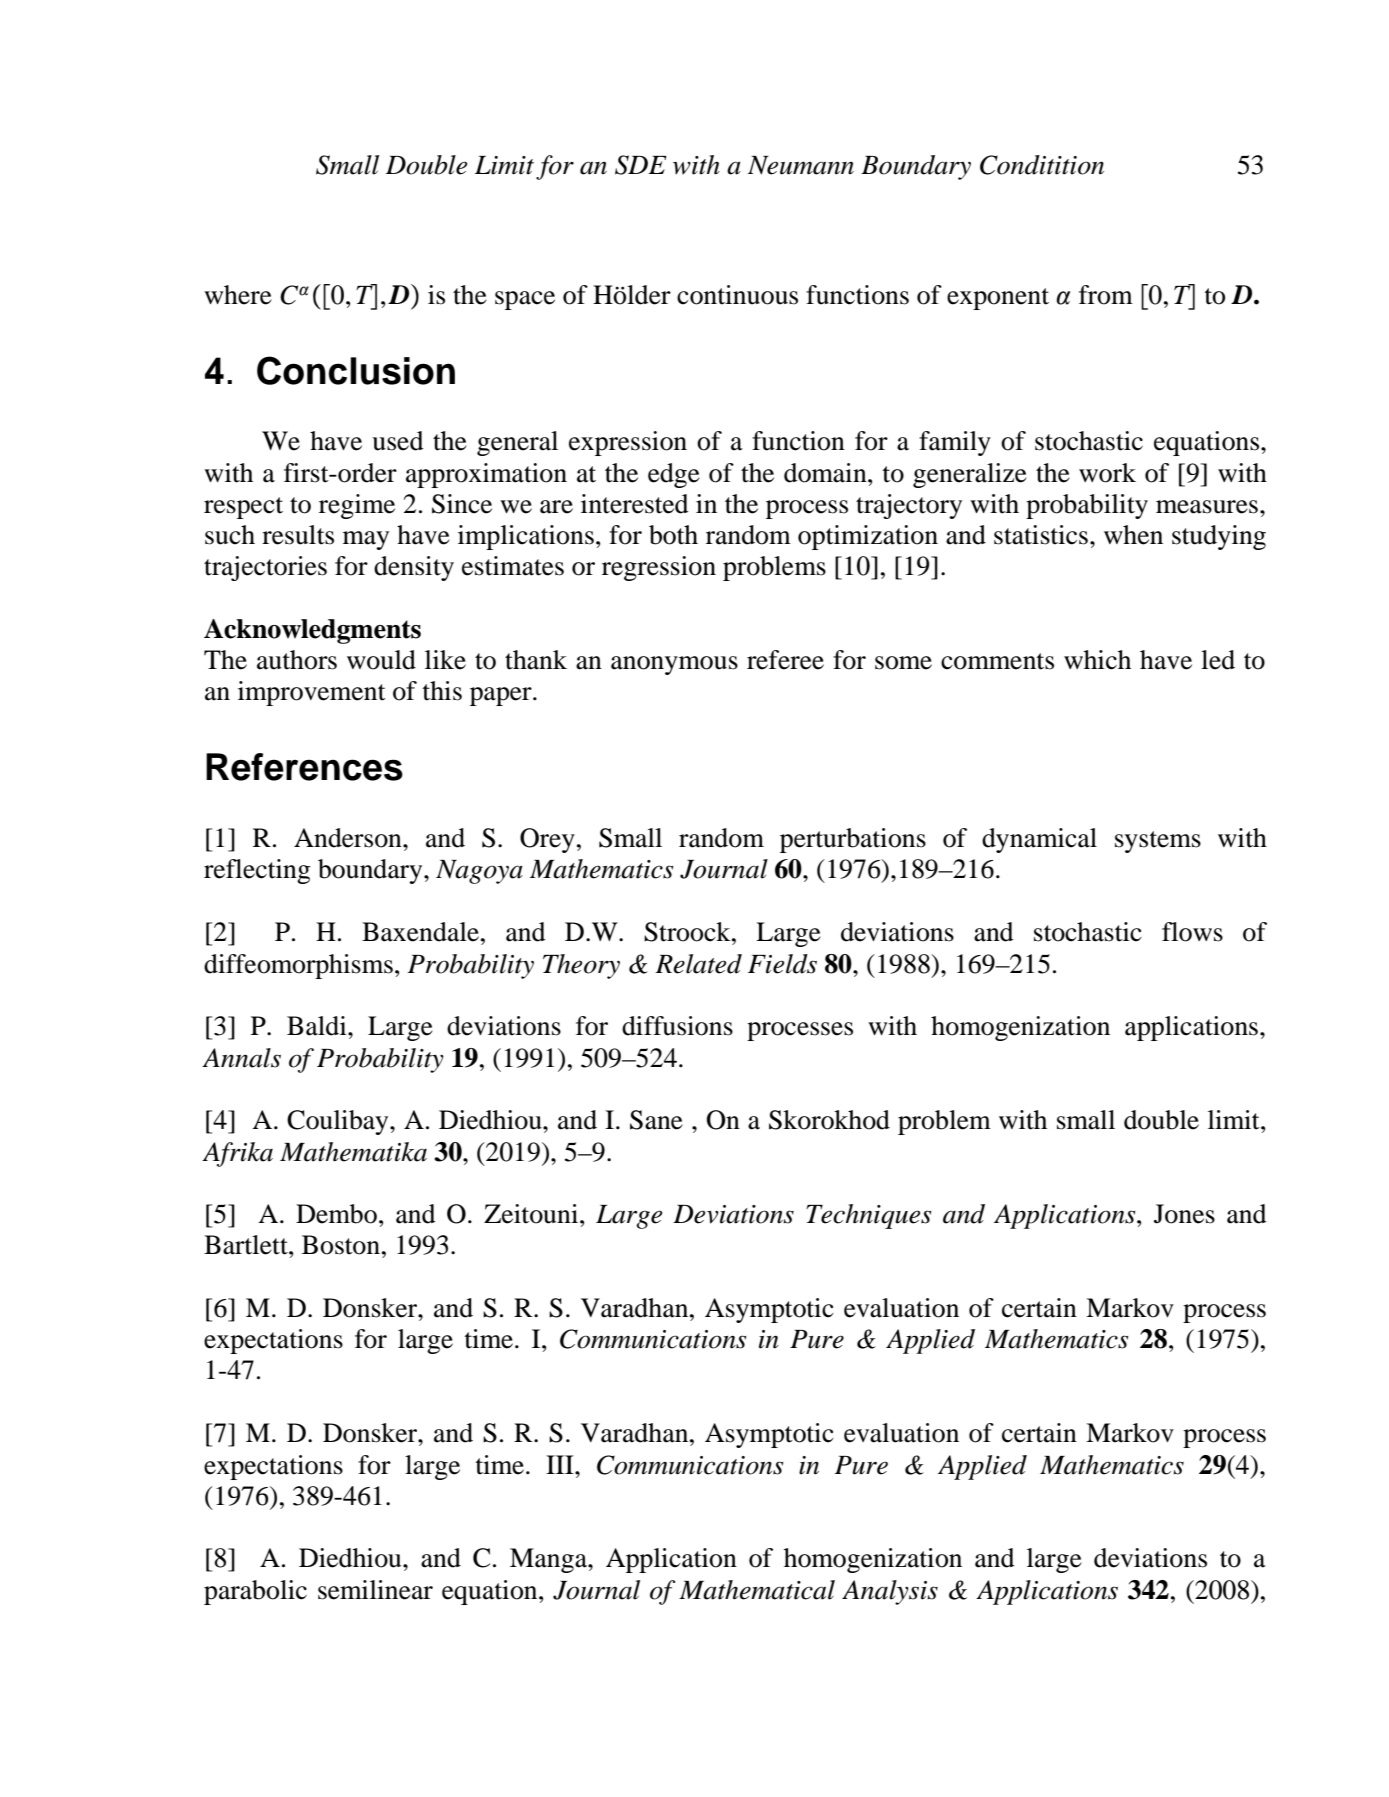 The height and width of the screenshot is (1797, 1389). Describe the element at coordinates (1106, 295) in the screenshot. I see `from` at that location.
